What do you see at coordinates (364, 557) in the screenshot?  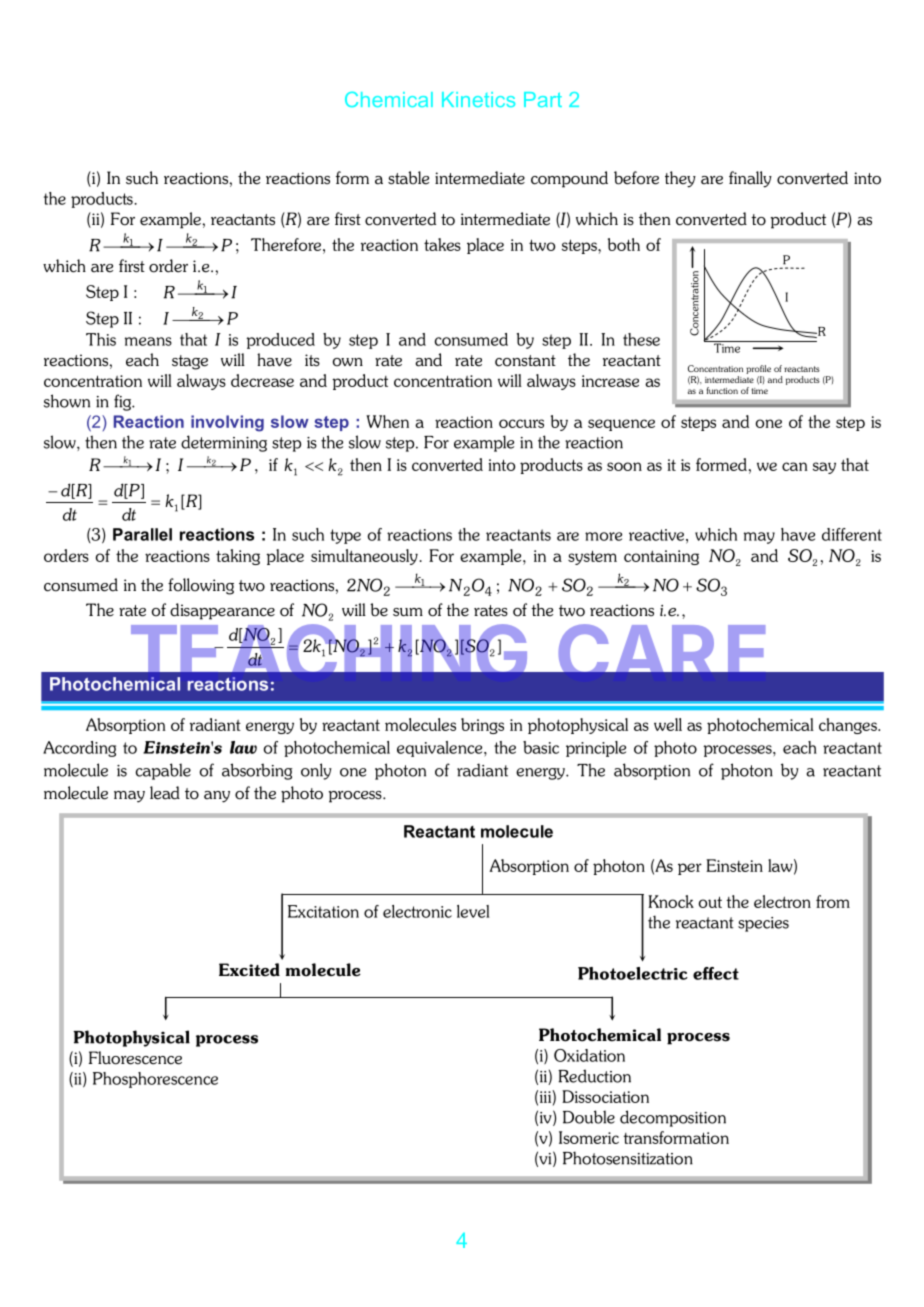 I see `simultaneously` at bounding box center [364, 557].
